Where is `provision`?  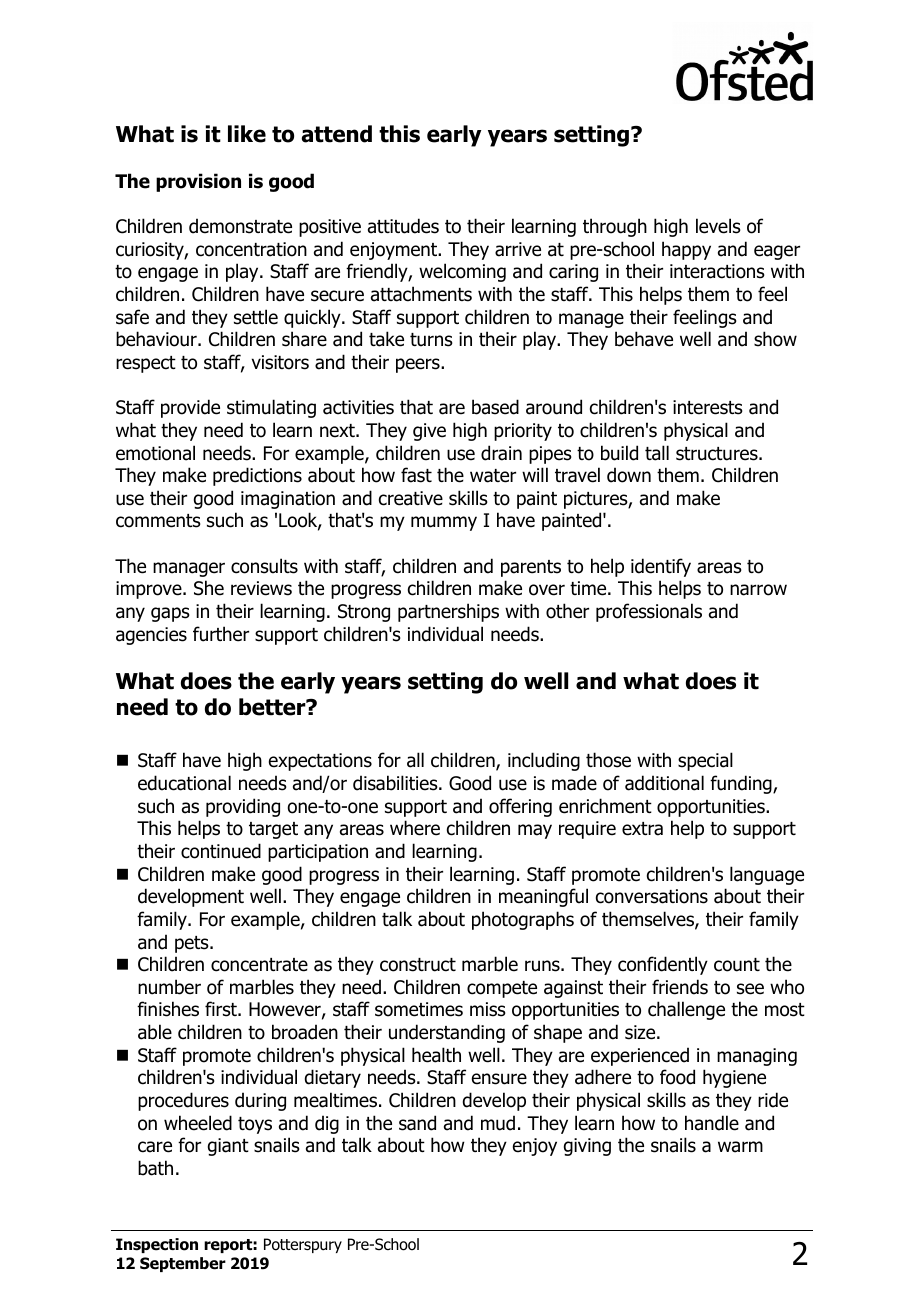
provision is located at coordinates (198, 182).
